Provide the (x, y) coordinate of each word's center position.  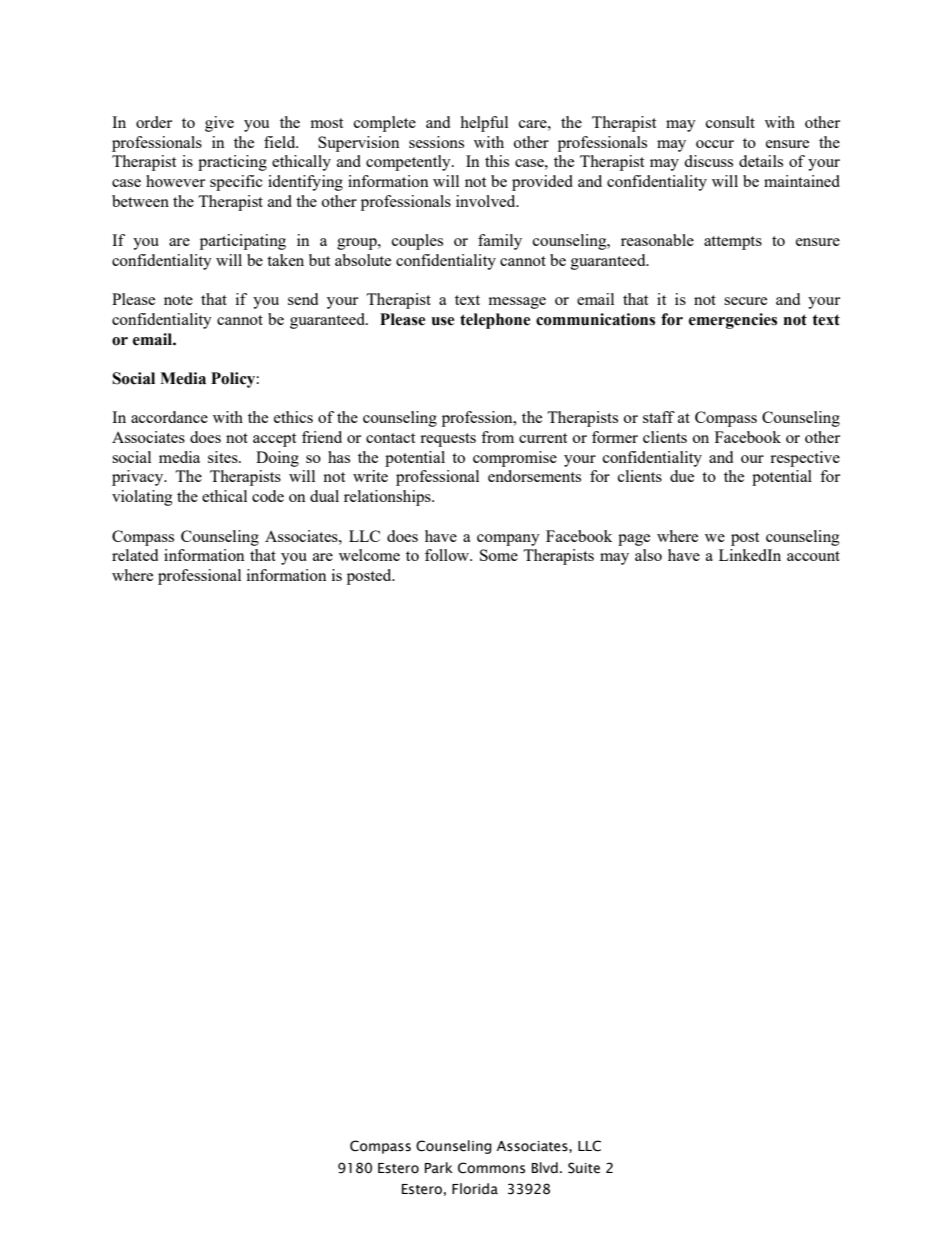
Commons (491, 1168)
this (497, 161)
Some (499, 555)
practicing (232, 163)
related (135, 555)
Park (439, 1167)
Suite (584, 1168)
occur (715, 144)
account (813, 556)
